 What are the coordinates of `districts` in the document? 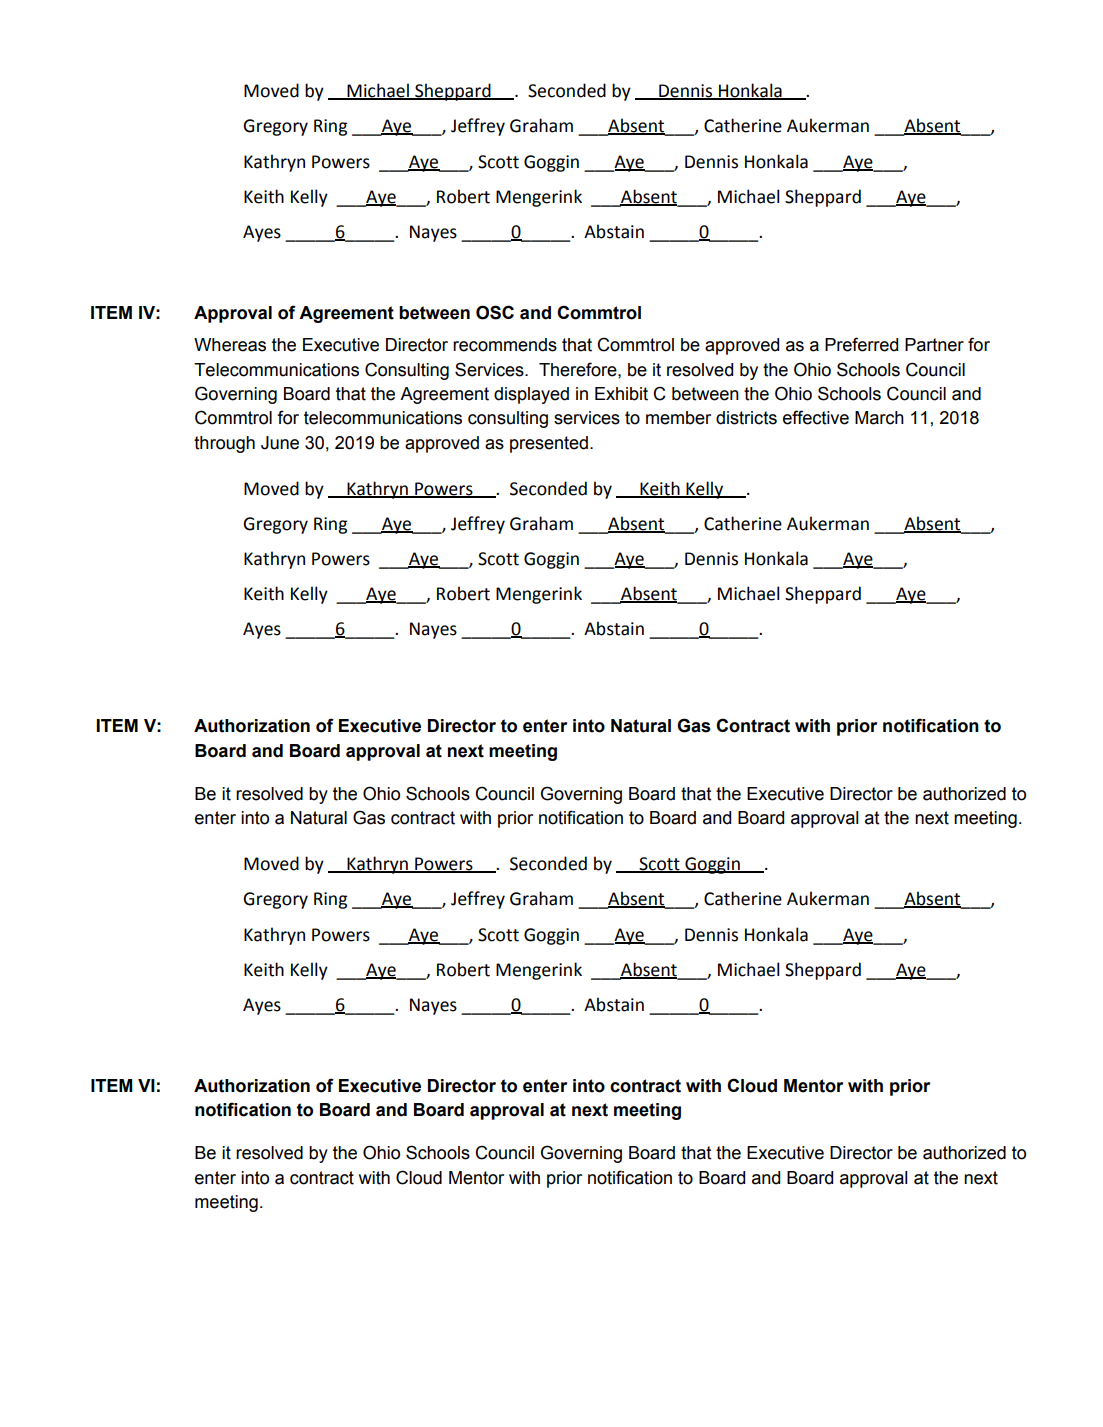 It's located at (746, 418).
